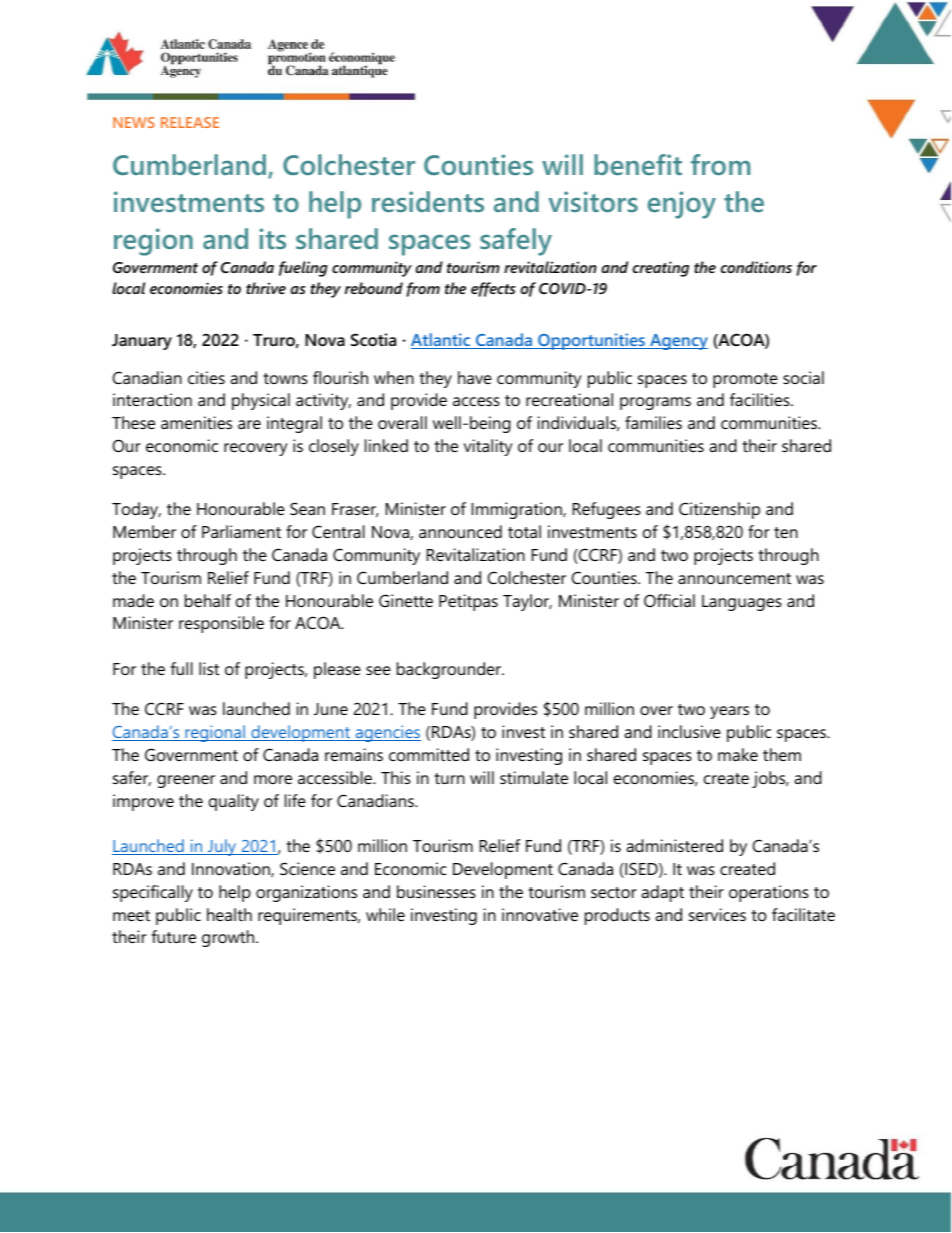 This screenshot has height=1233, width=952. Describe the element at coordinates (761, 399) in the screenshot. I see `facilities` at that location.
